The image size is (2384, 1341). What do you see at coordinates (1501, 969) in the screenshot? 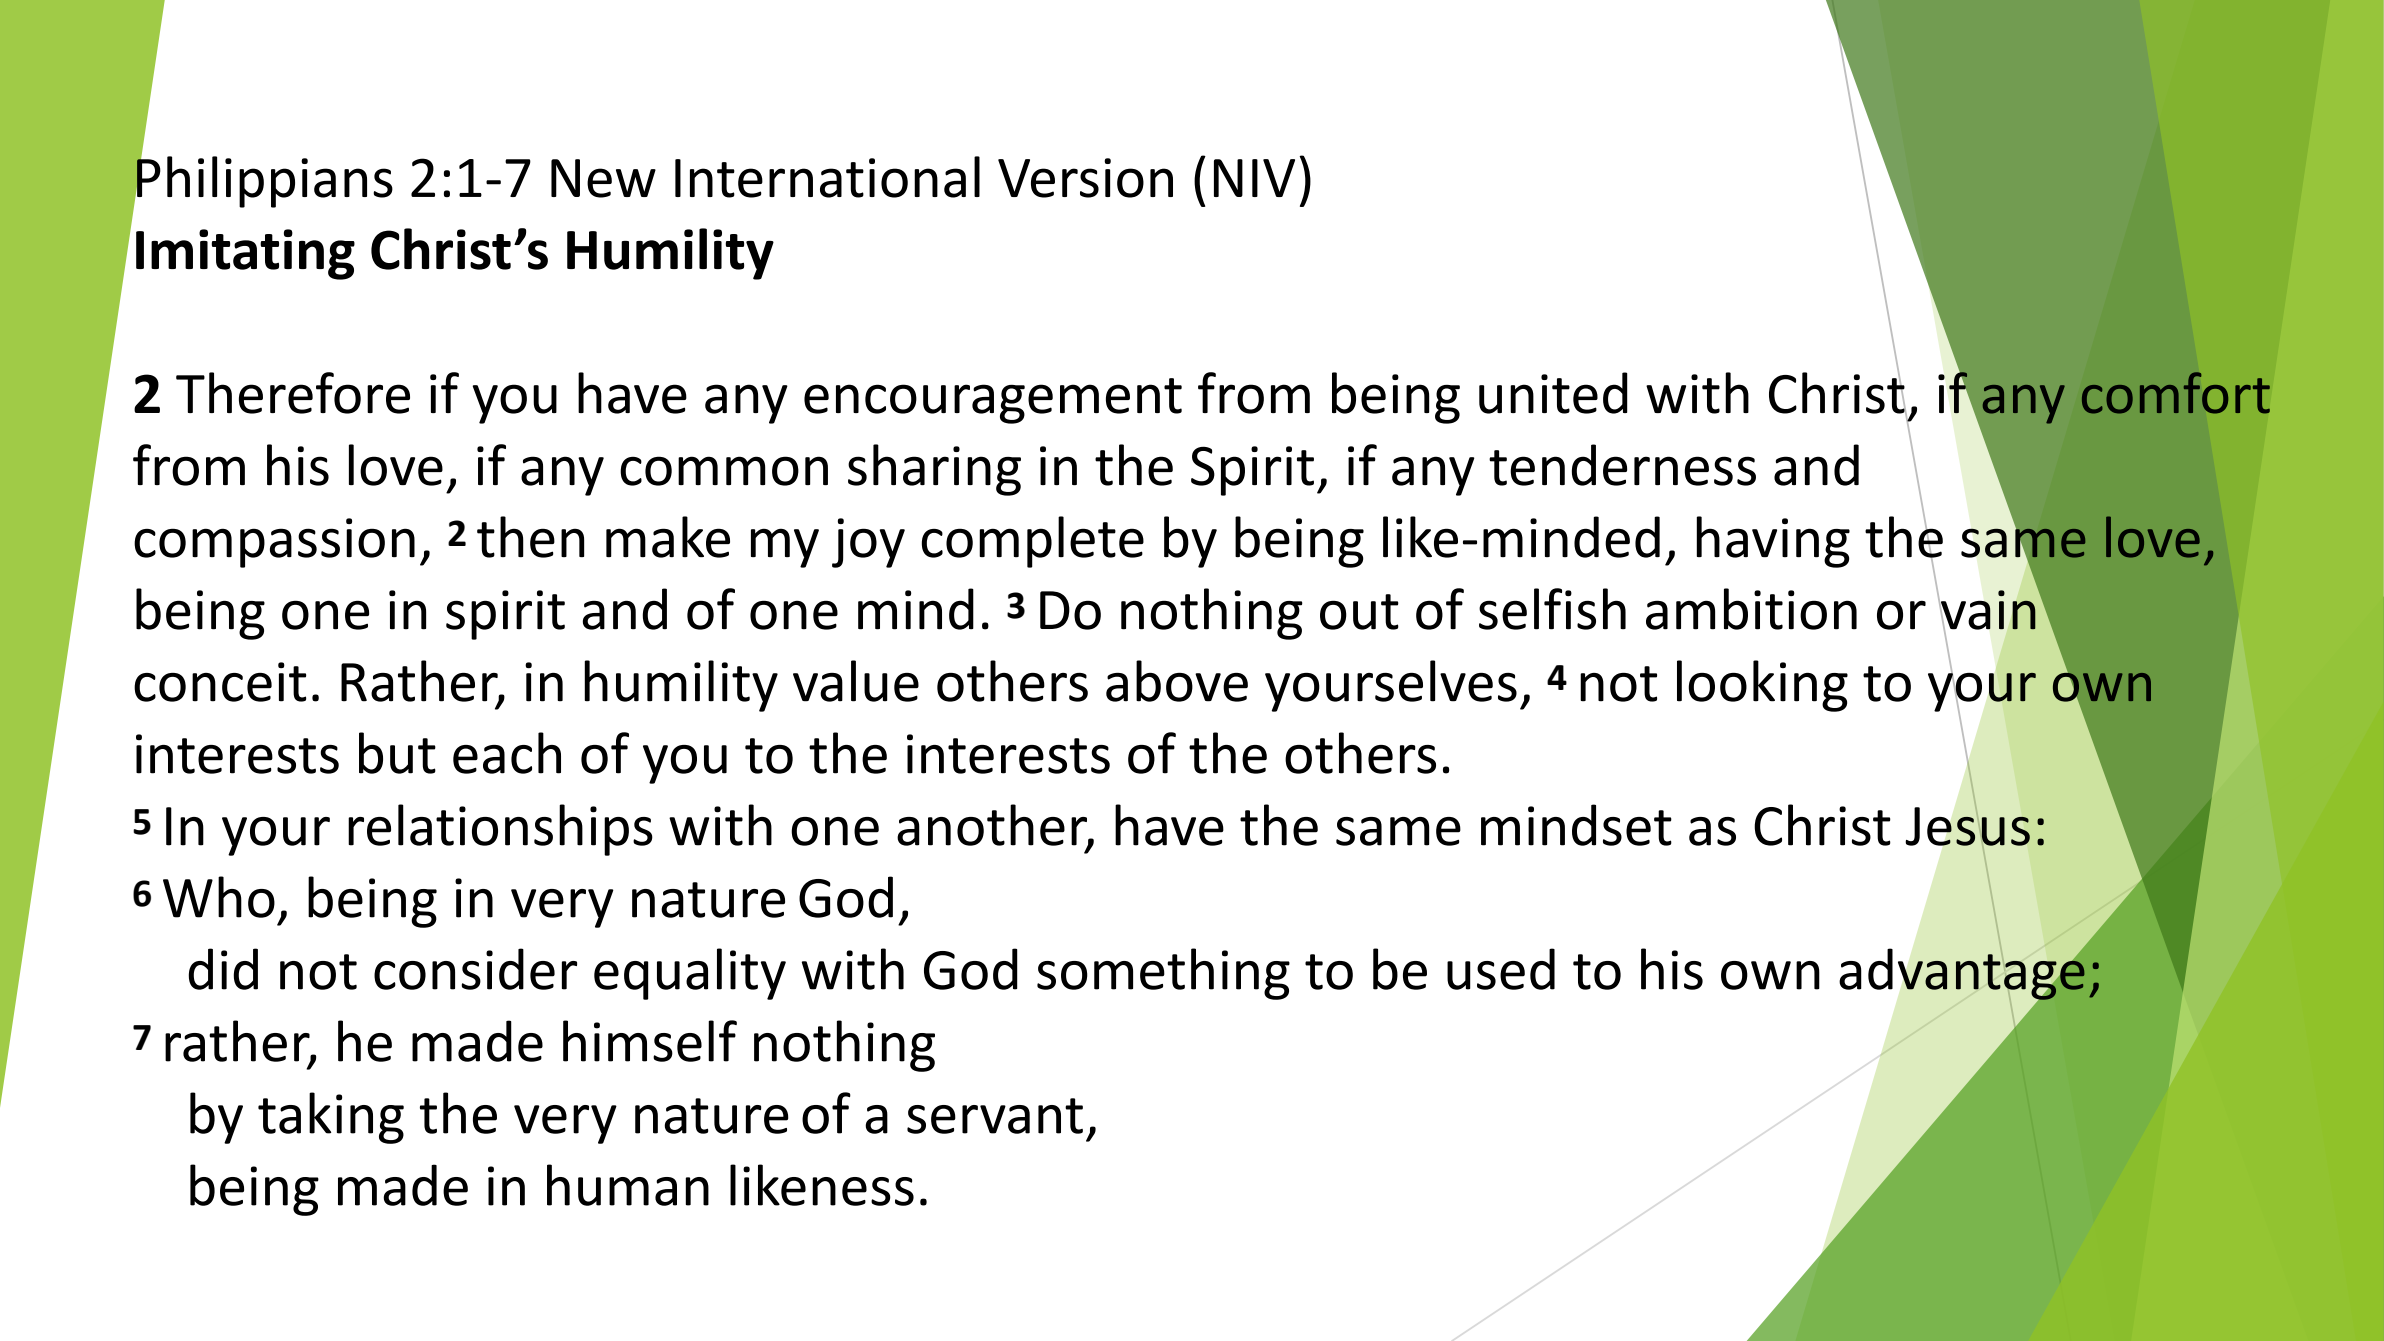
I see `used` at bounding box center [1501, 969].
